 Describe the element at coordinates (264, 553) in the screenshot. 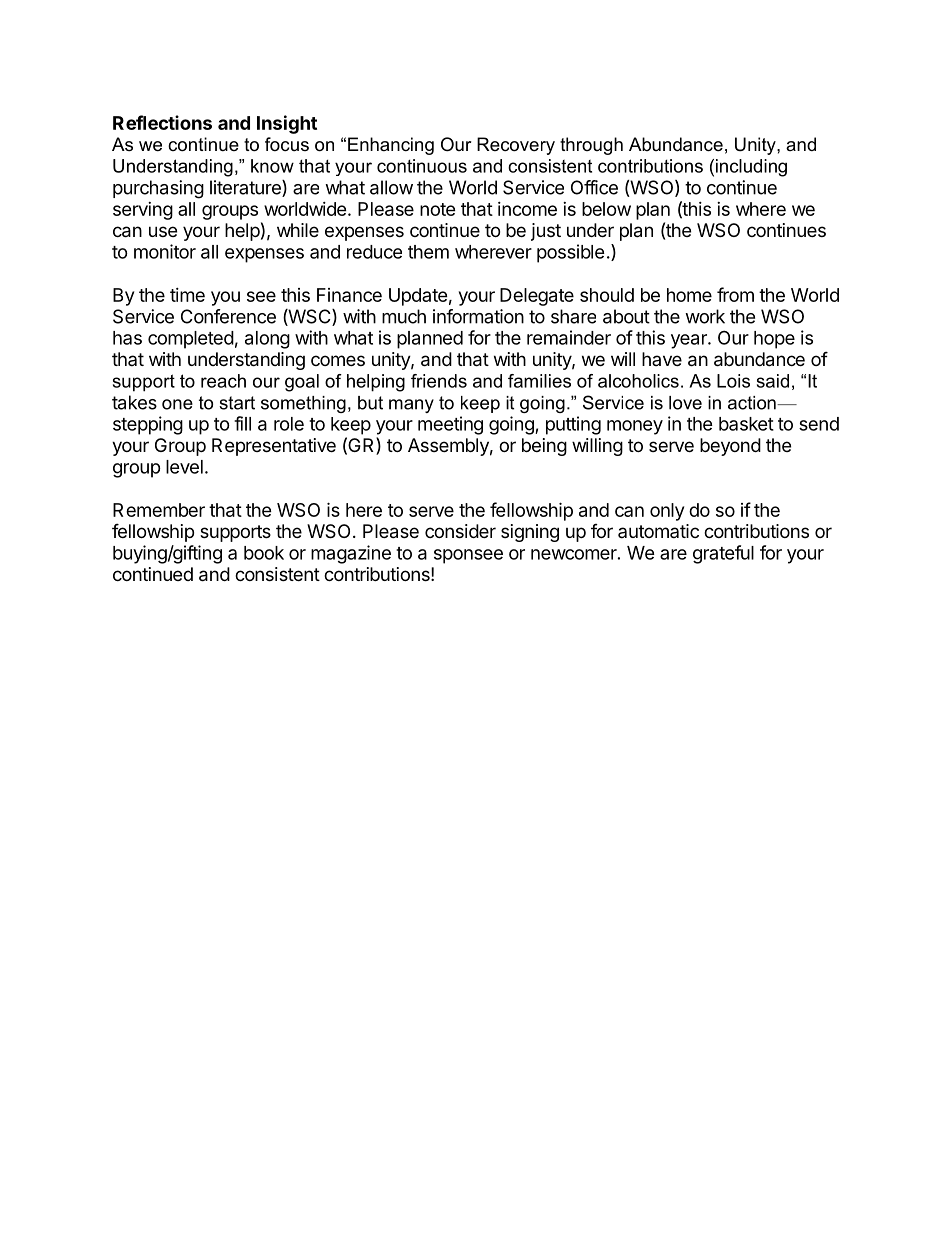

I see `book` at that location.
